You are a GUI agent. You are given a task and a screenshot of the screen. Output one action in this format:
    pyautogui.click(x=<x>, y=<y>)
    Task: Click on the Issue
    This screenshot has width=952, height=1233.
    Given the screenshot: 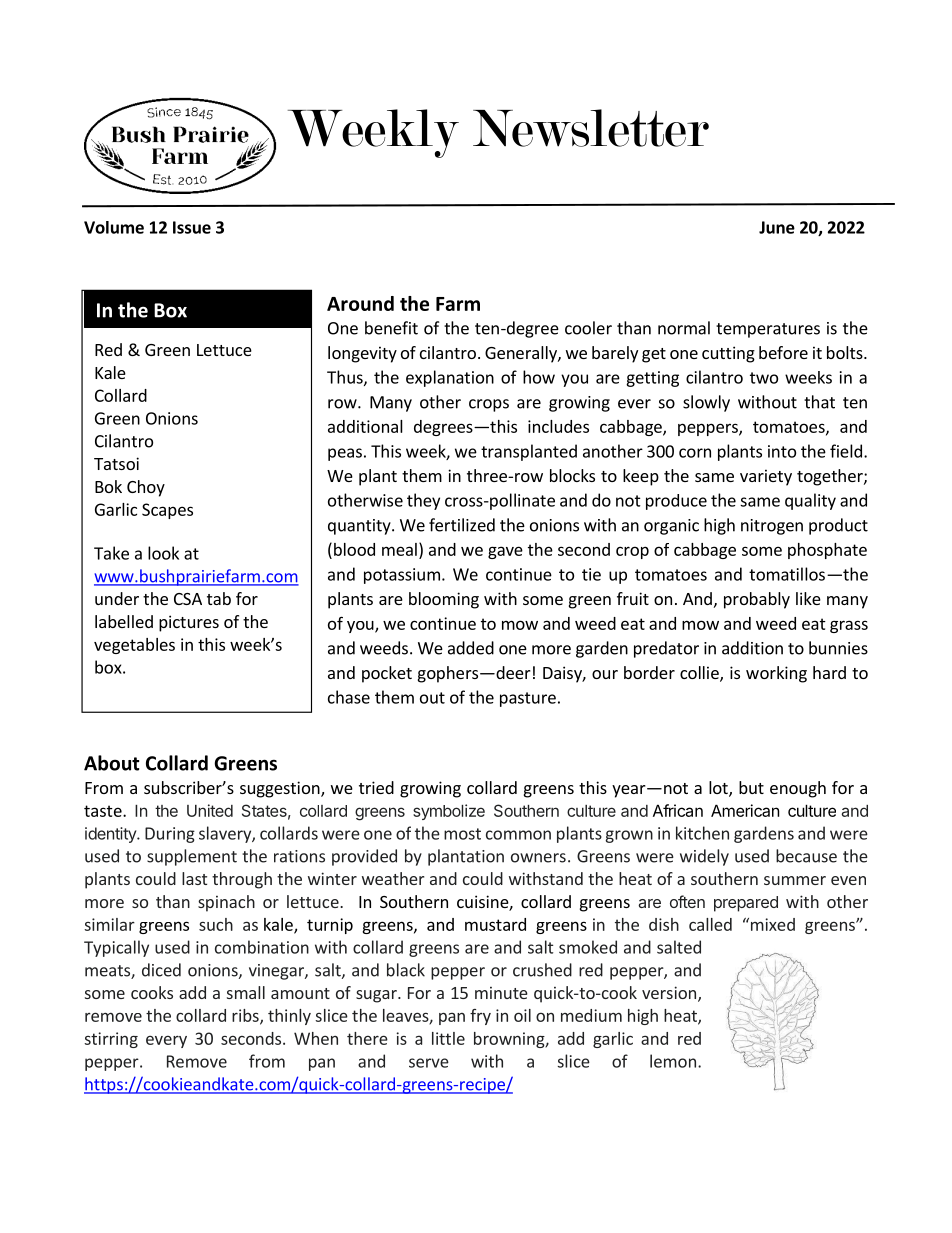 What is the action you would take?
    pyautogui.click(x=192, y=227)
